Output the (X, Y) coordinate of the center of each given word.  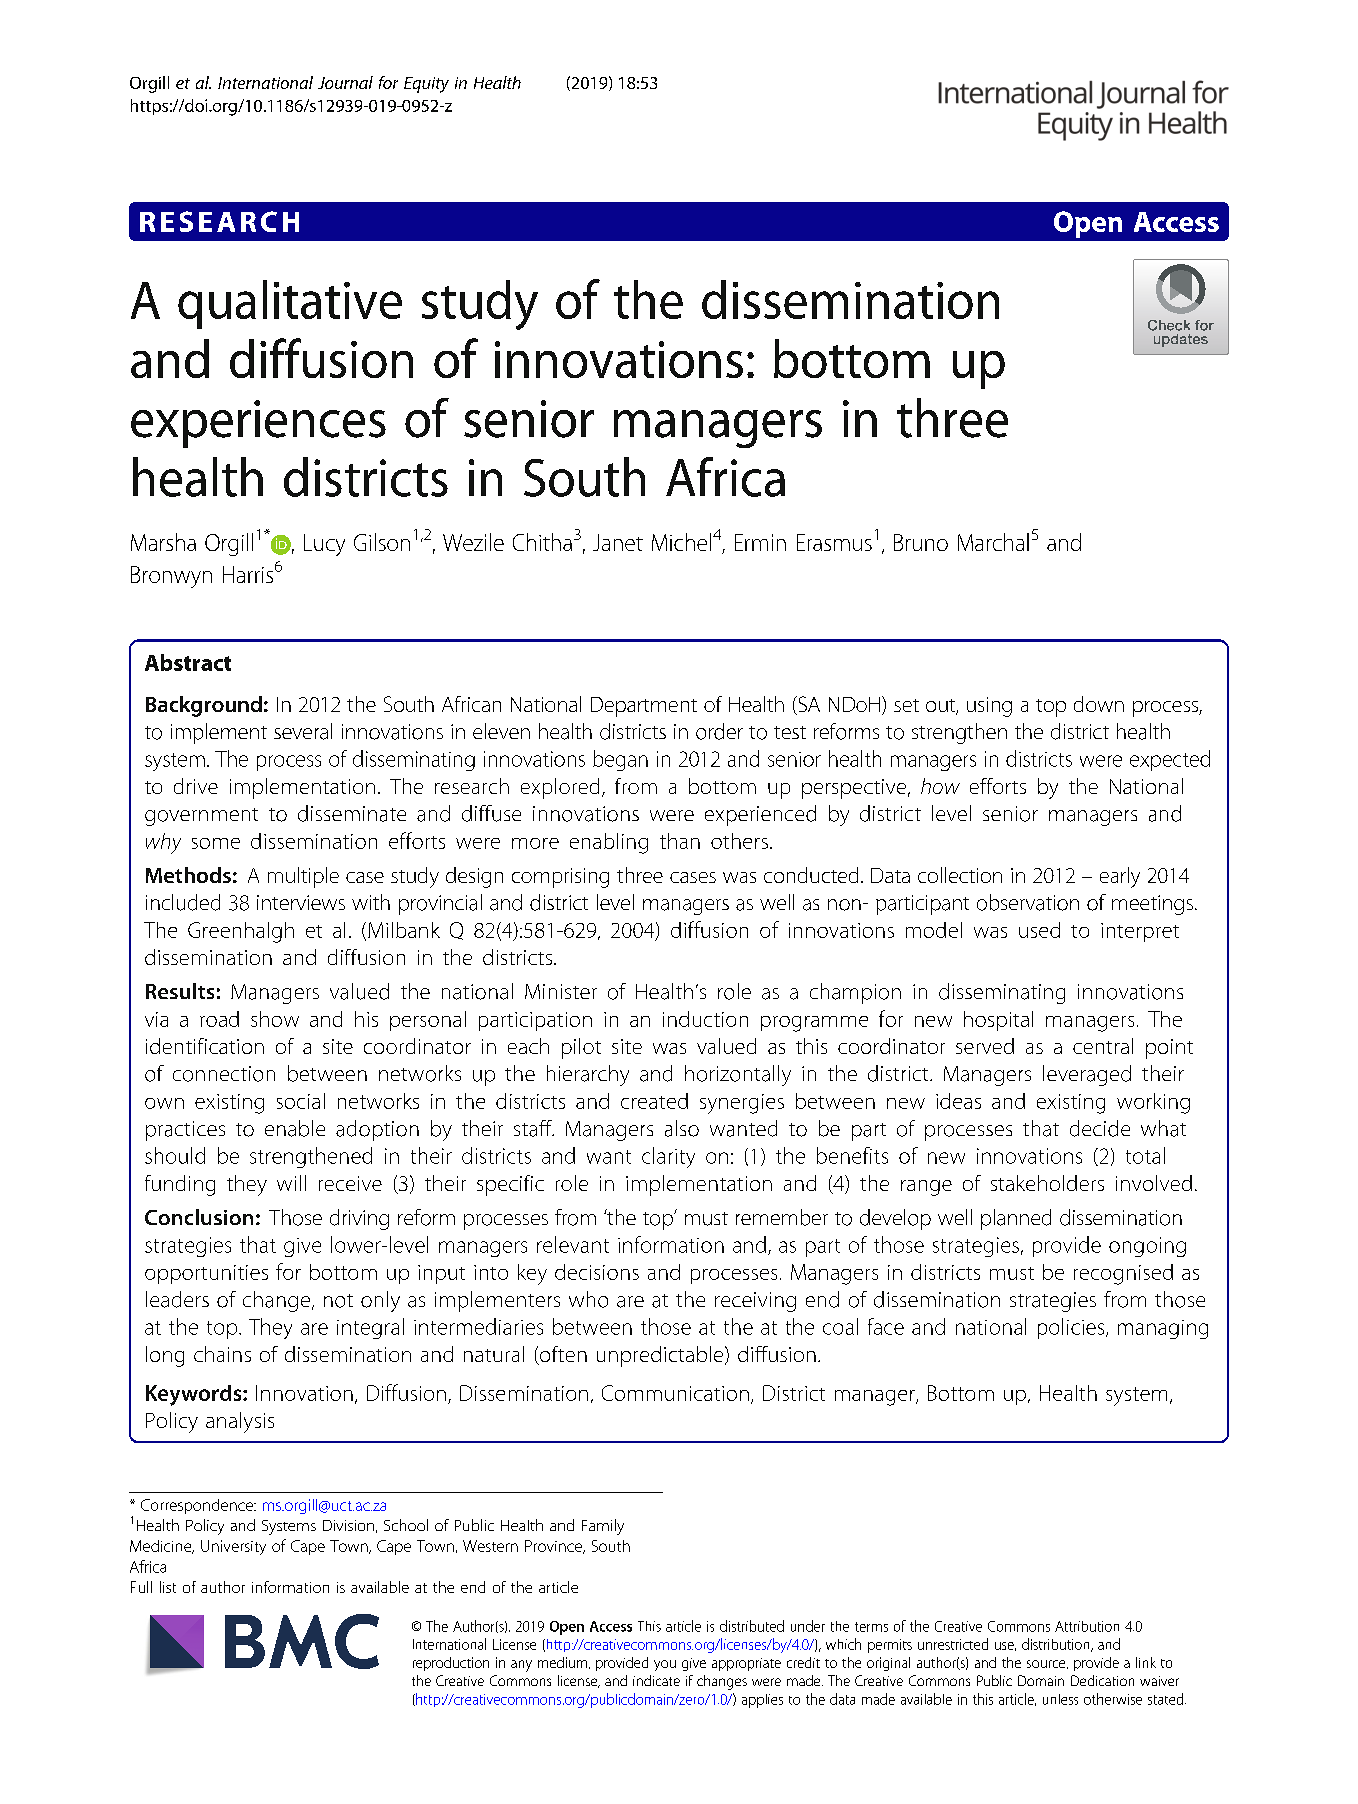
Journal (345, 82)
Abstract (188, 662)
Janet (618, 542)
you (665, 1665)
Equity (426, 85)
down (1099, 704)
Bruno (921, 542)
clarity (668, 1157)
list (168, 1587)
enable (295, 1128)
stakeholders (1047, 1183)
